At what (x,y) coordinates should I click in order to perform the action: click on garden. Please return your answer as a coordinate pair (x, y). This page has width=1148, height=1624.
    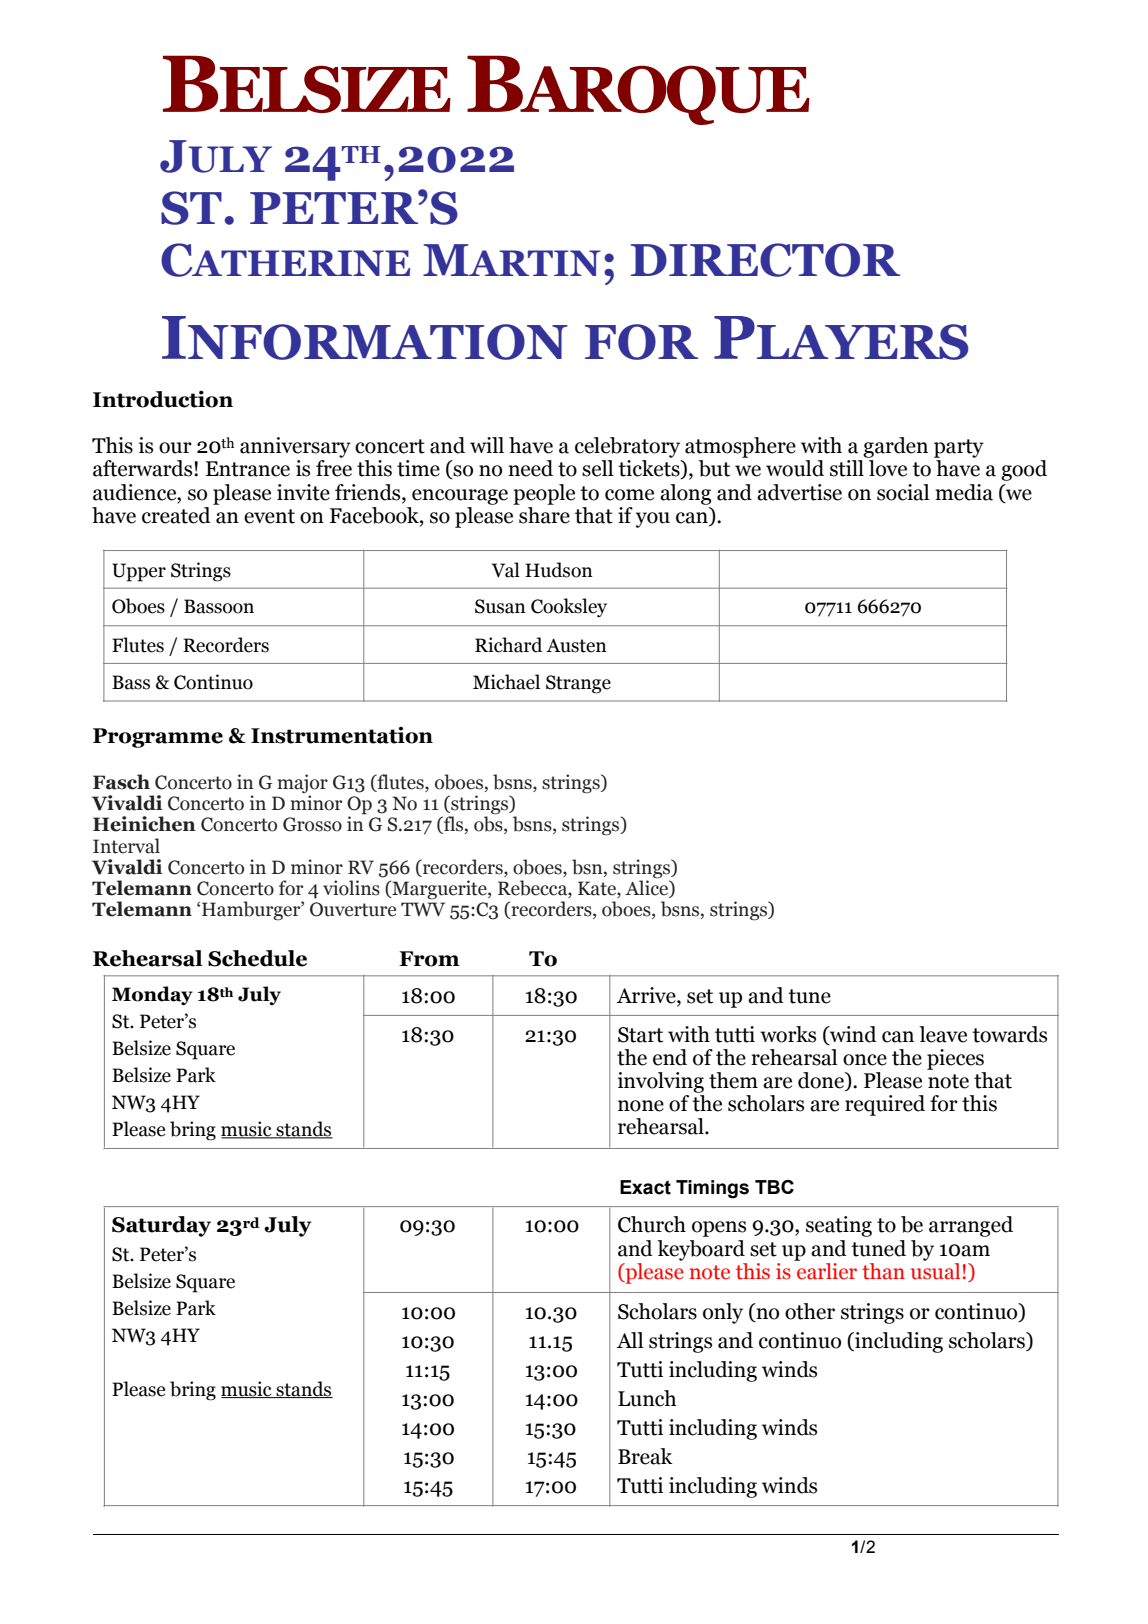
    Looking at the image, I should click on (895, 447).
